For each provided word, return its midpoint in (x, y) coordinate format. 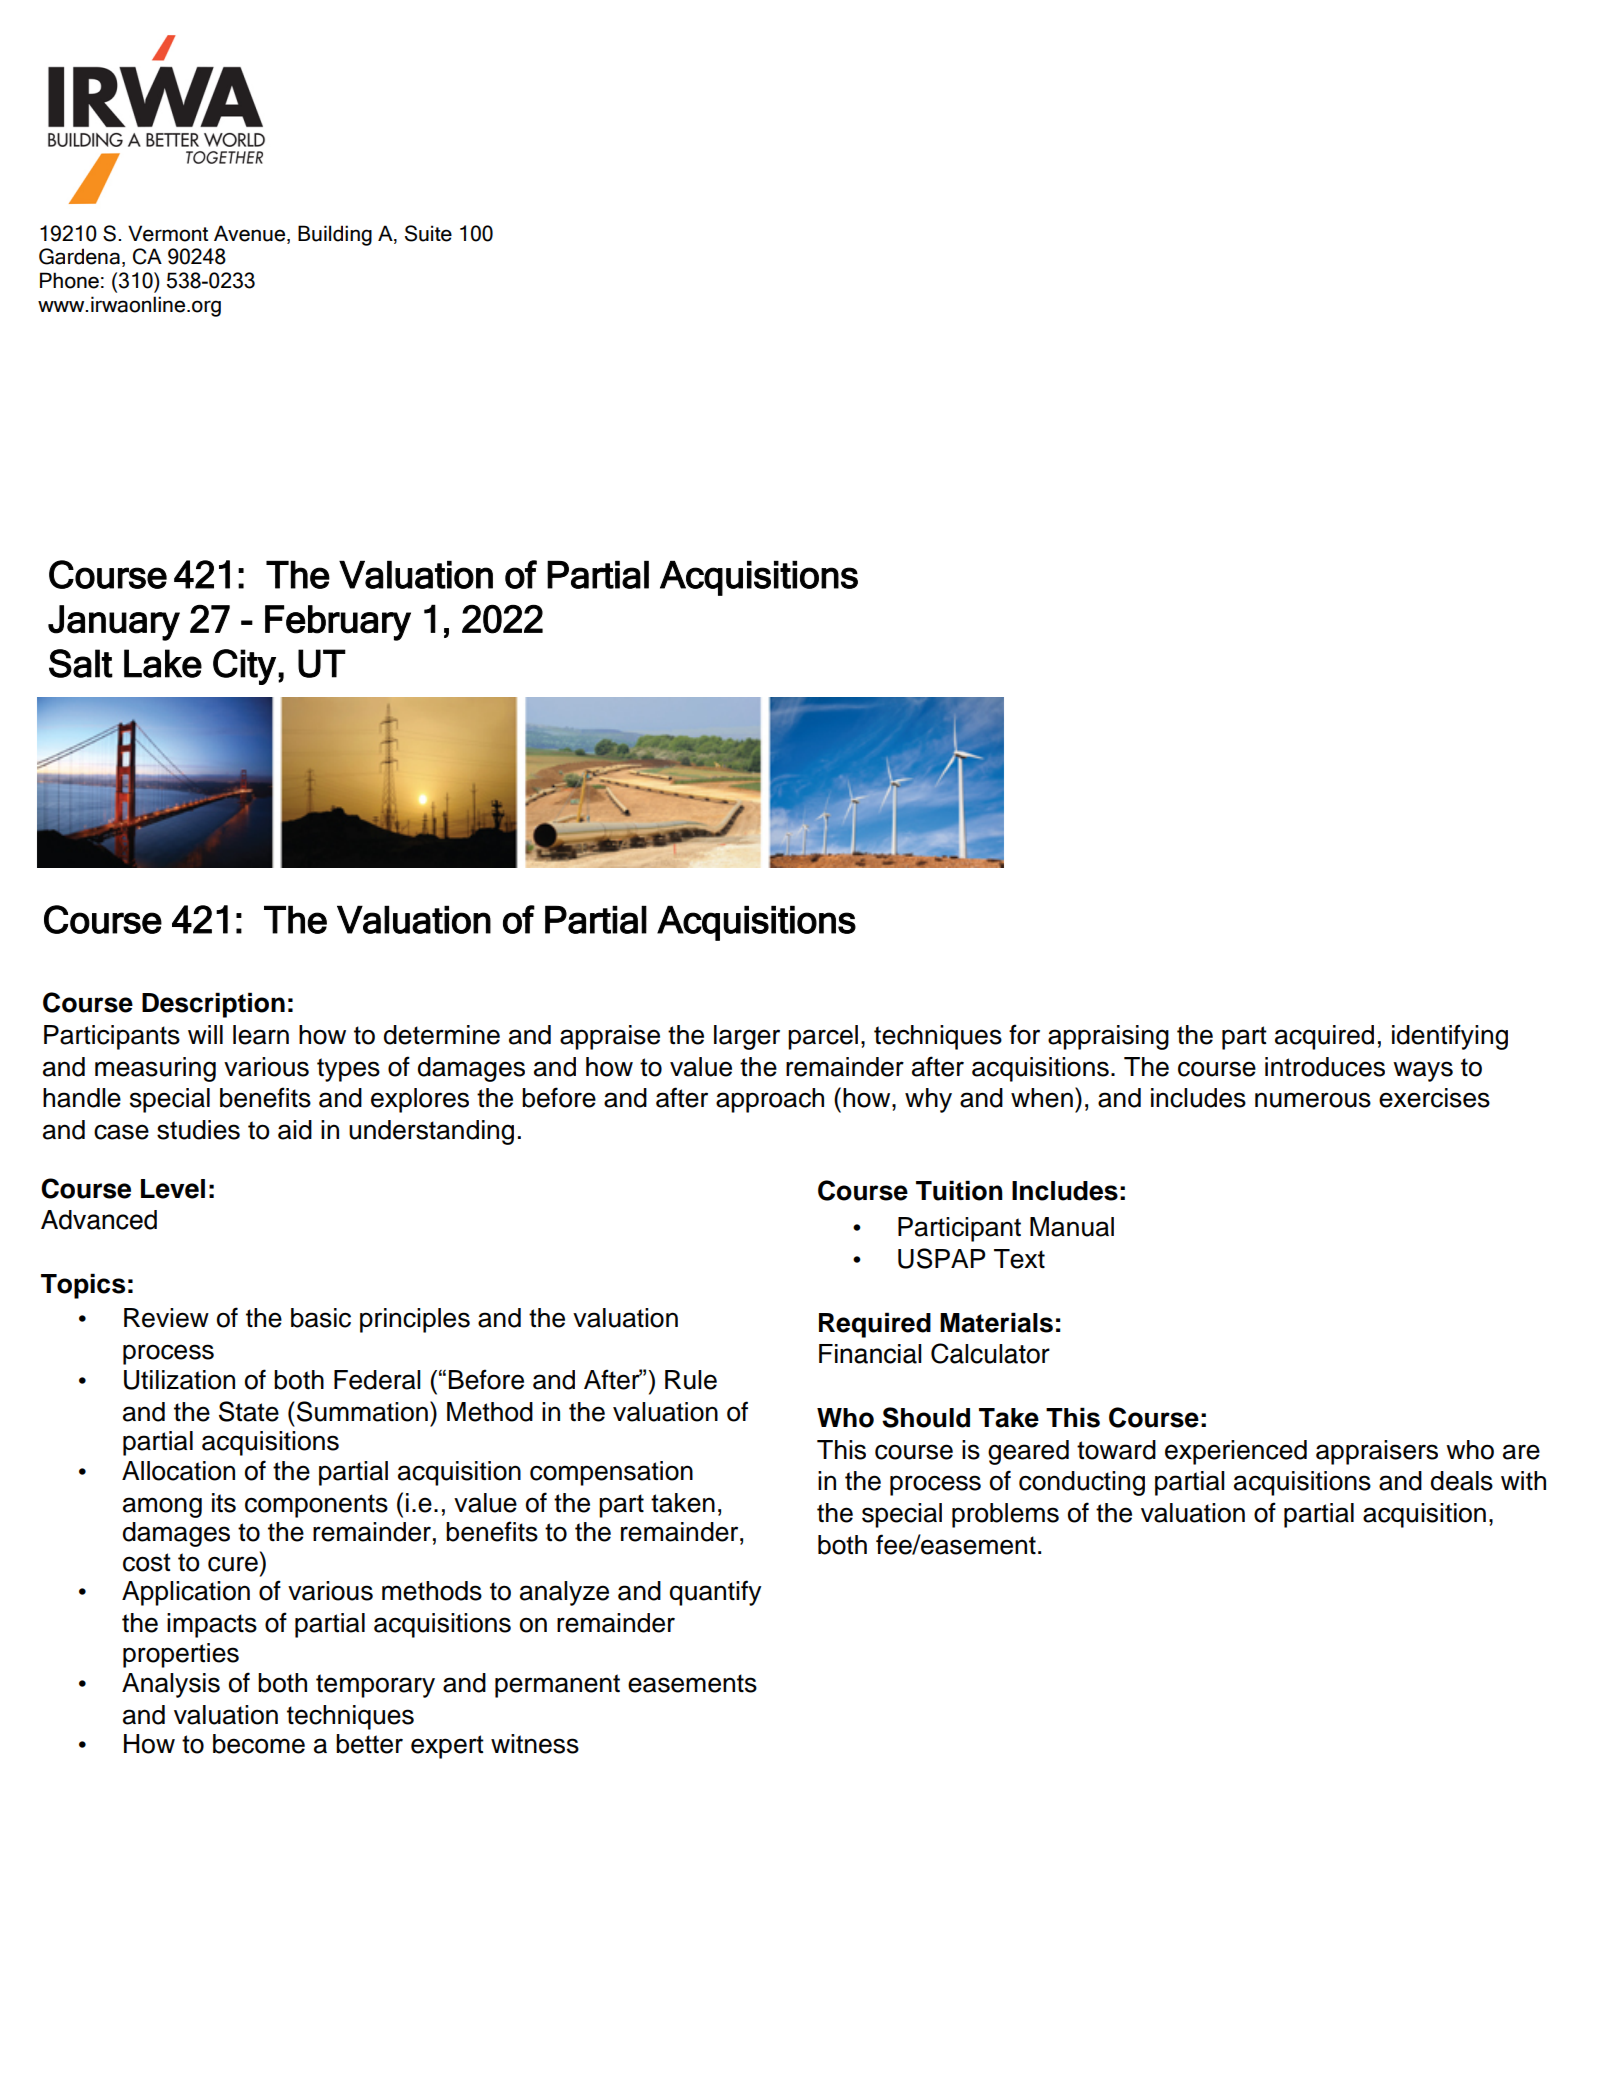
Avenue (249, 233)
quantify (715, 1593)
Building (335, 235)
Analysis (171, 1685)
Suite (428, 233)
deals (1462, 1481)
